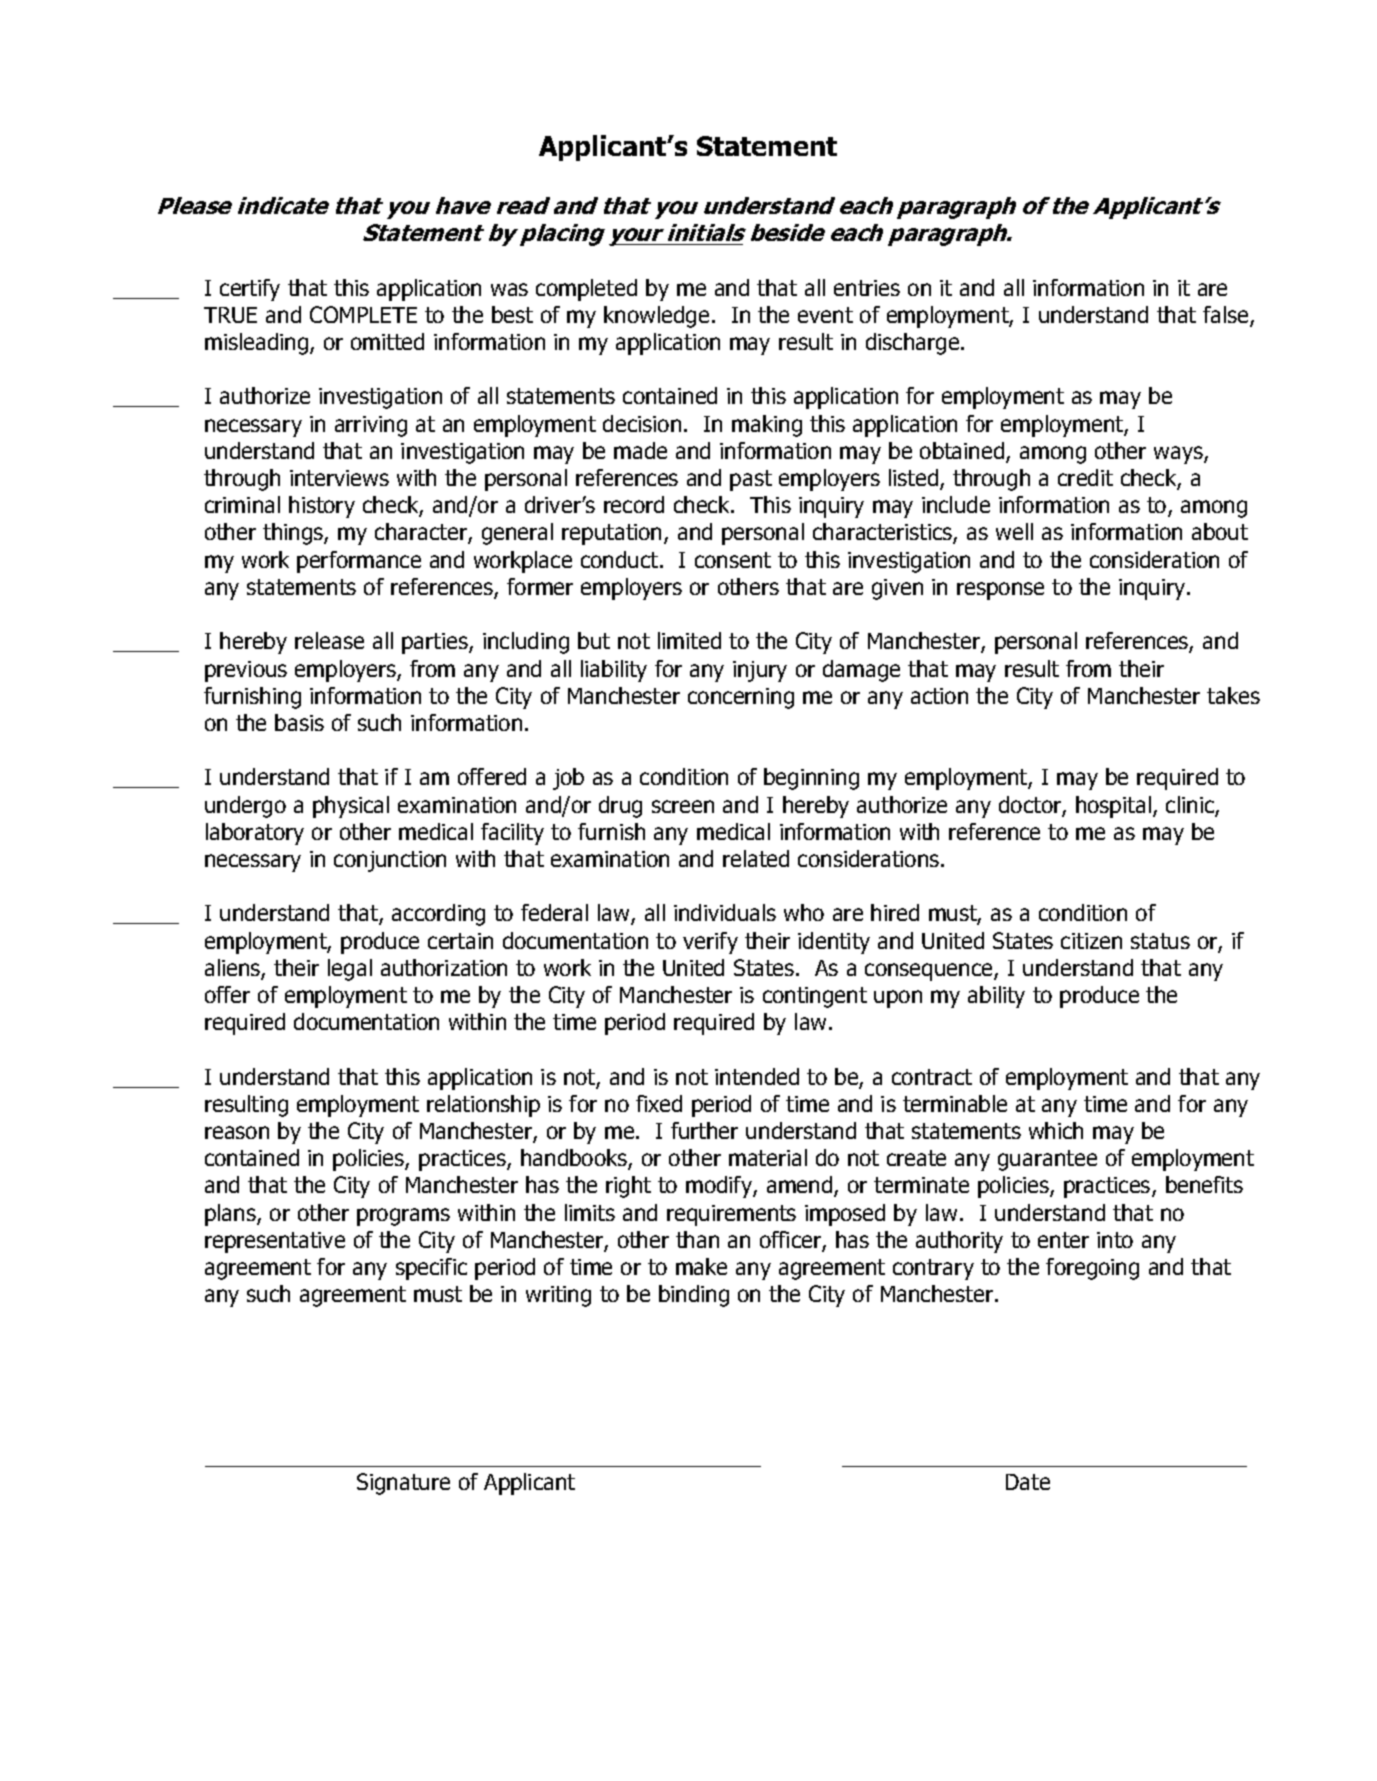 Image resolution: width=1377 pixels, height=1781 pixels. What do you see at coordinates (1227, 316) in the page?
I see `false` at bounding box center [1227, 316].
